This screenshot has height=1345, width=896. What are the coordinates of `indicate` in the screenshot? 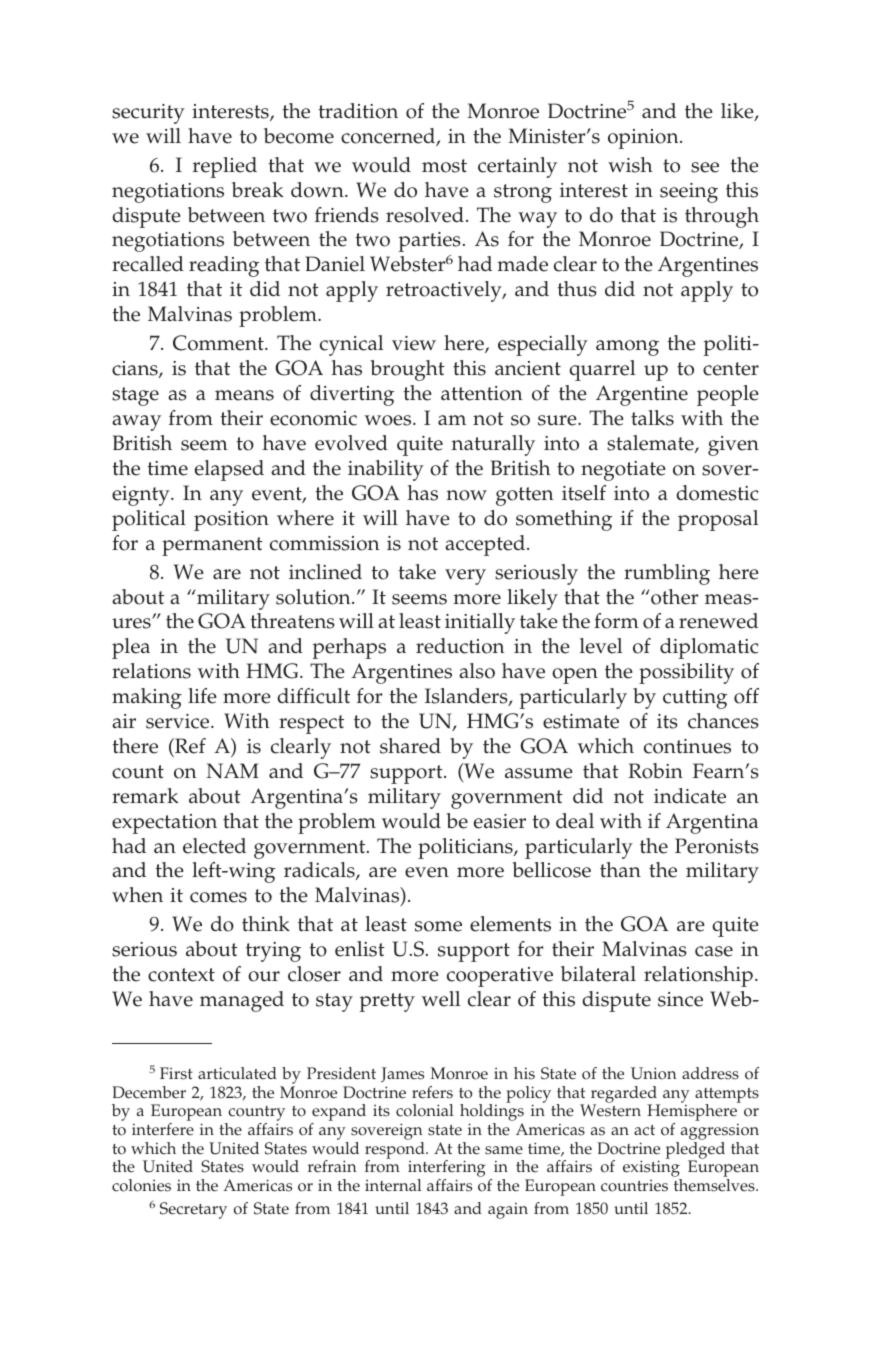 It's located at (690, 796).
